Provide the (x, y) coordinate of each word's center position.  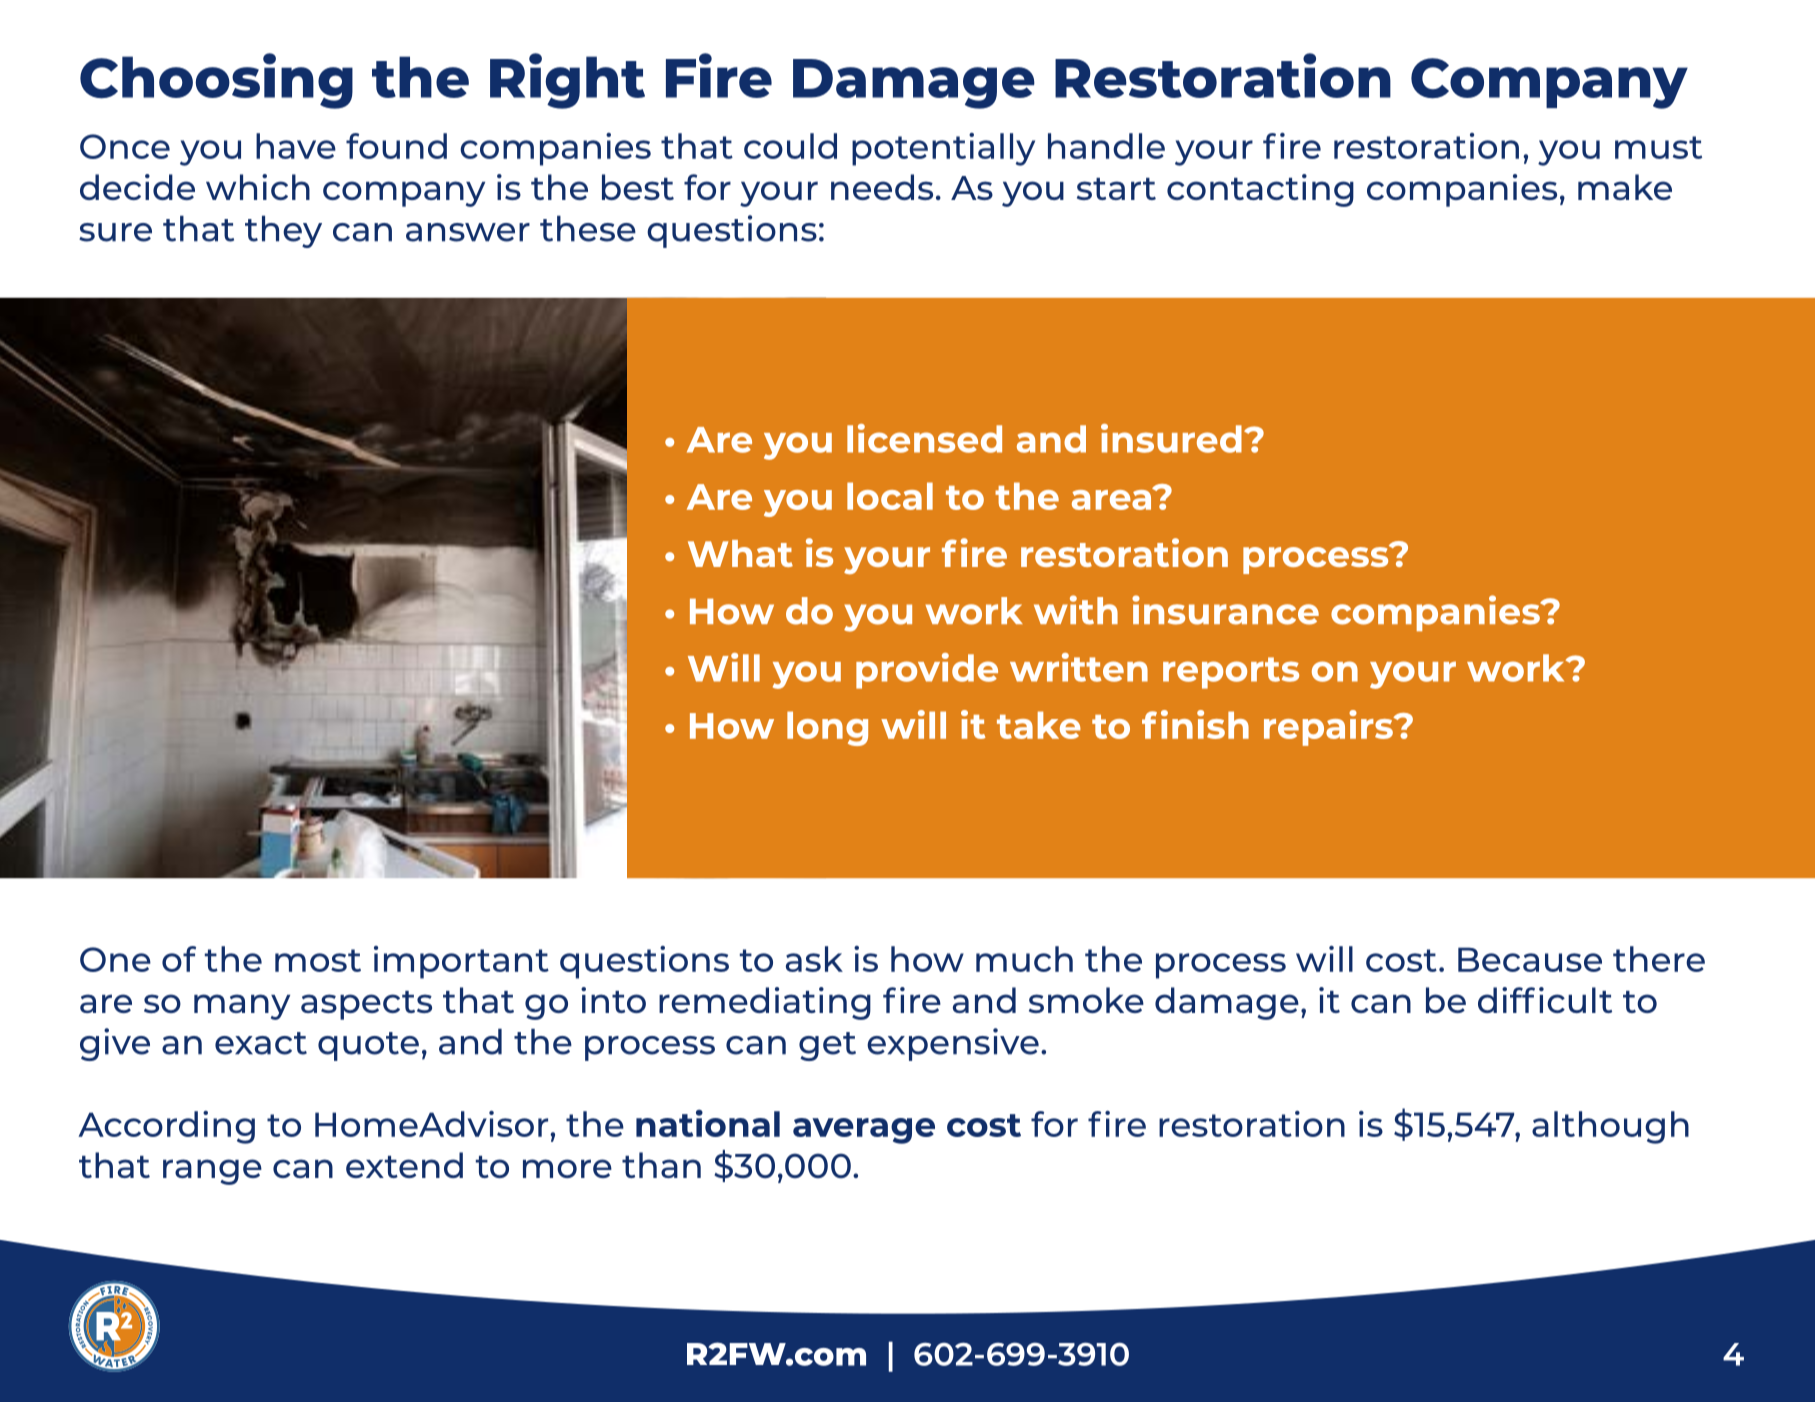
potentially (943, 149)
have (296, 146)
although (1610, 1127)
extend (404, 1165)
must (1658, 147)
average (864, 1131)
